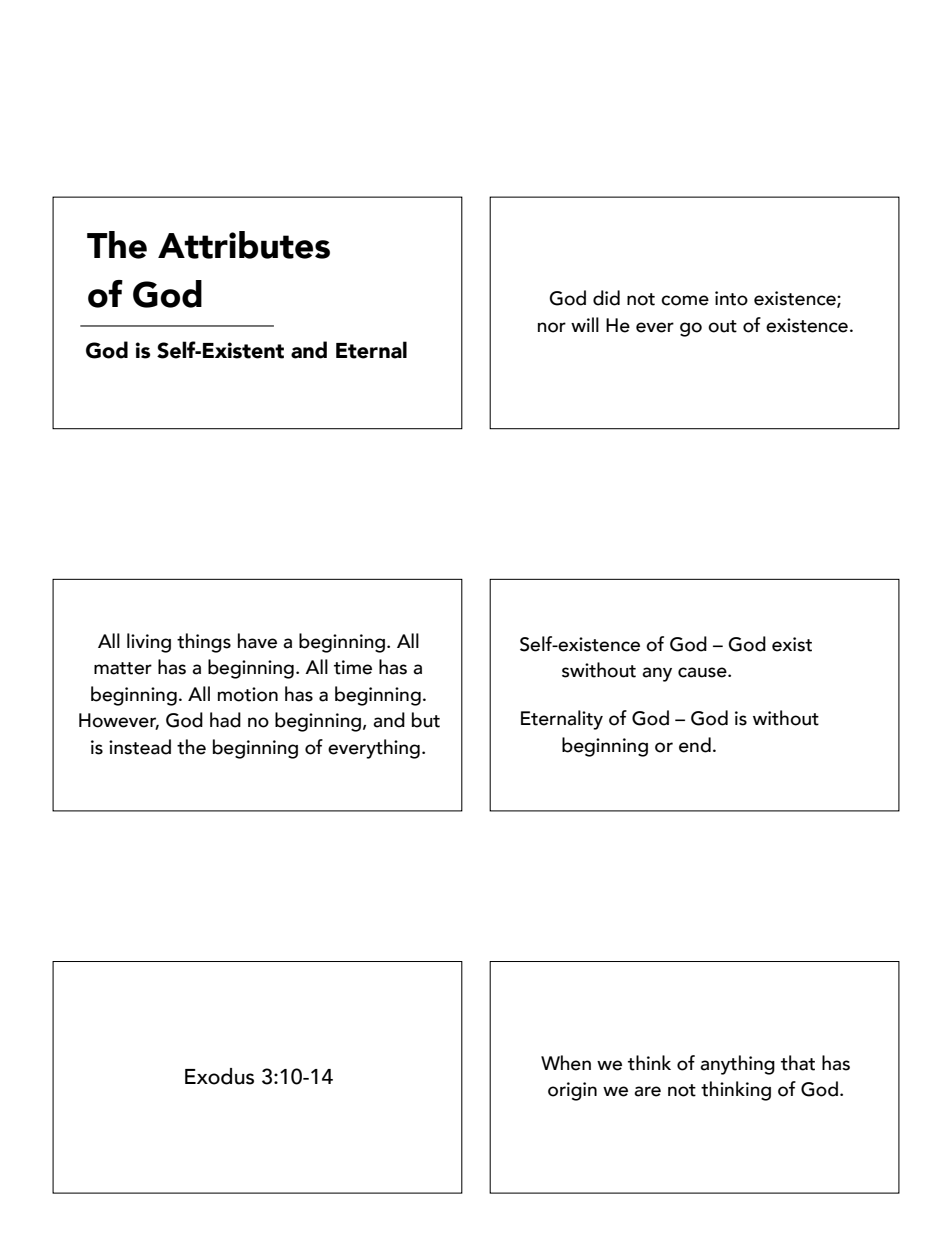 The height and width of the screenshot is (1233, 952). Describe the element at coordinates (244, 245) in the screenshot. I see `Attributes` at that location.
